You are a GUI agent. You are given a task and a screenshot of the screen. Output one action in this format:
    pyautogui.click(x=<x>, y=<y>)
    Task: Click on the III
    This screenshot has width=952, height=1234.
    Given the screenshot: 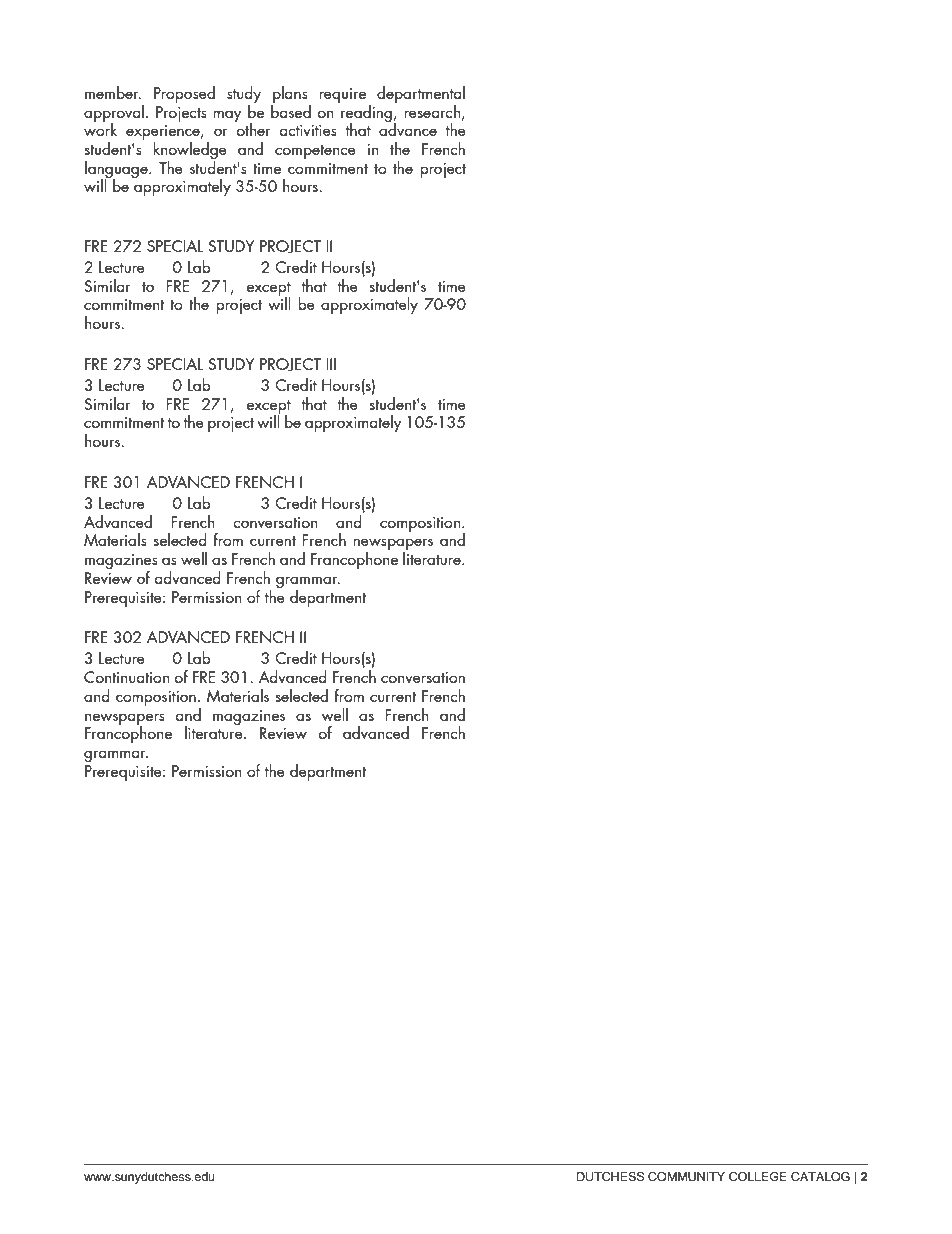 What is the action you would take?
    pyautogui.click(x=331, y=364)
